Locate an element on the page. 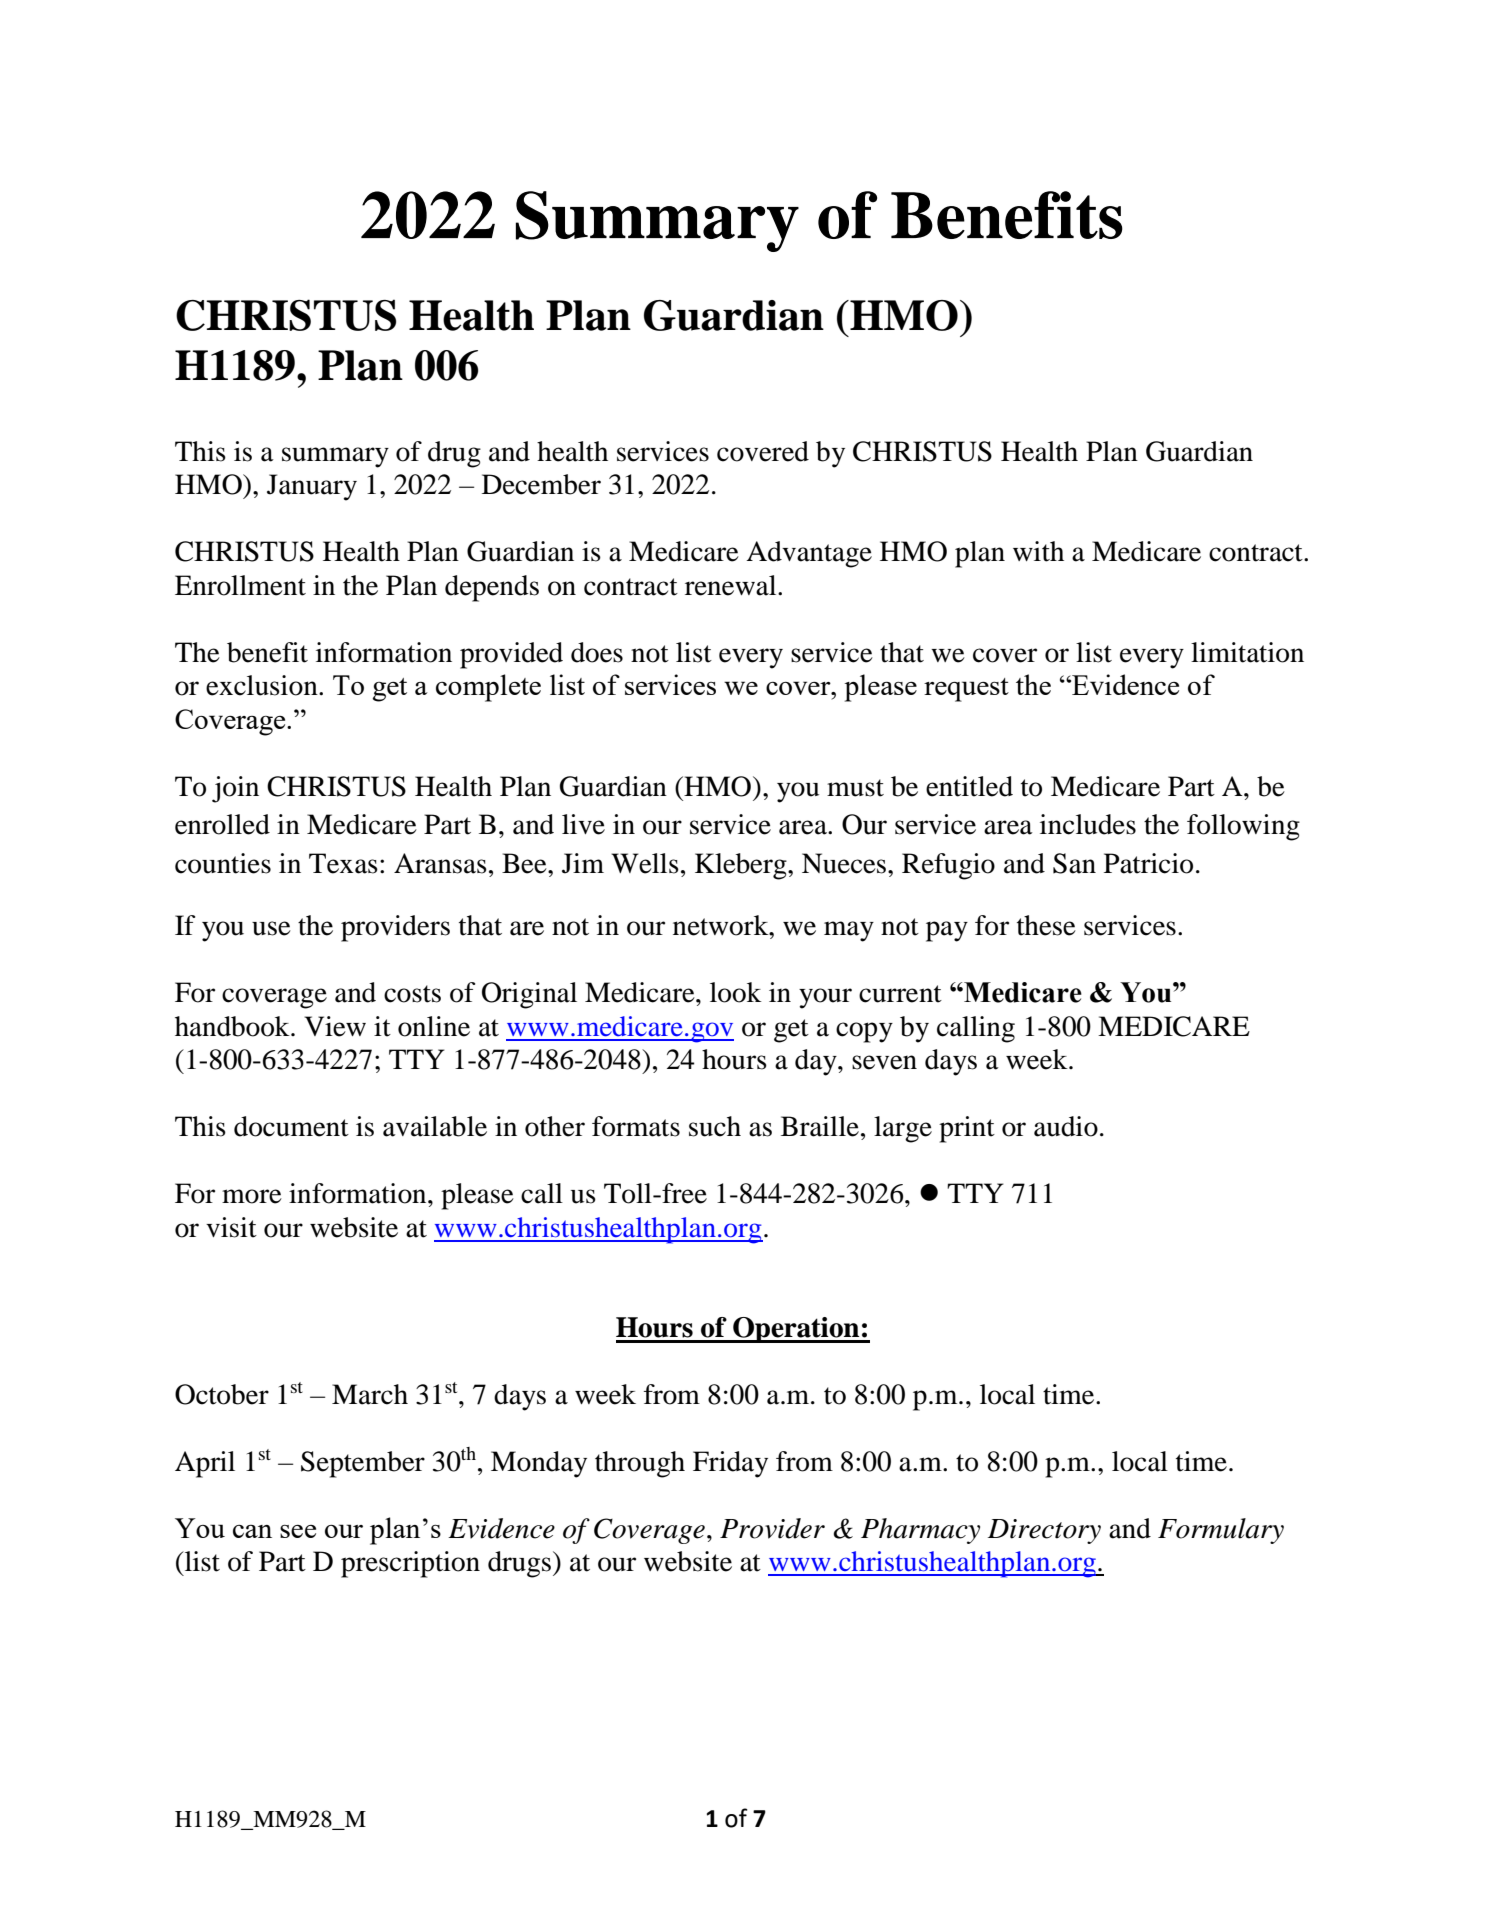  Advantage is located at coordinates (809, 554).
